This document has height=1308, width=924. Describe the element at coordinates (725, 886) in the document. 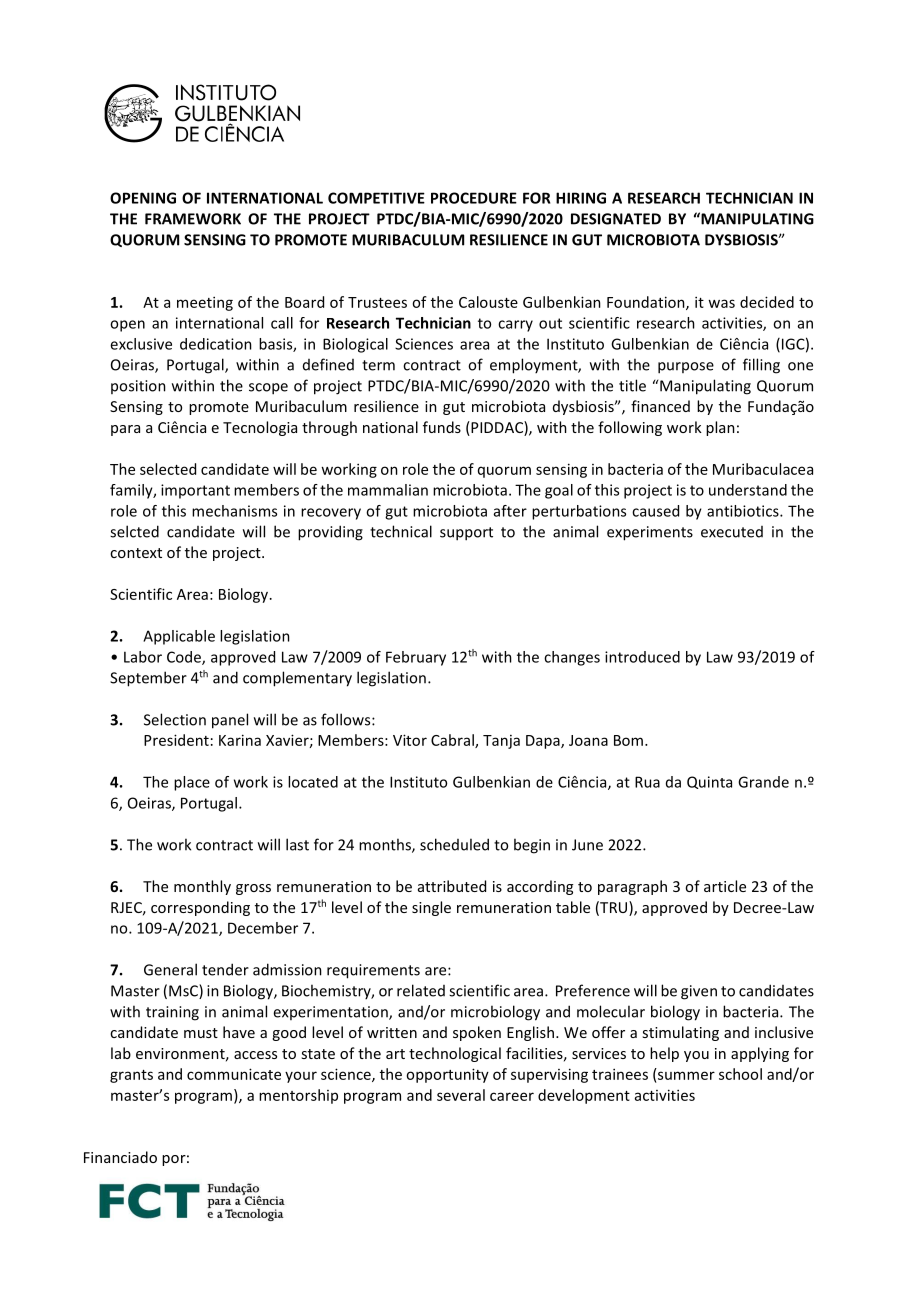

I see `article` at that location.
